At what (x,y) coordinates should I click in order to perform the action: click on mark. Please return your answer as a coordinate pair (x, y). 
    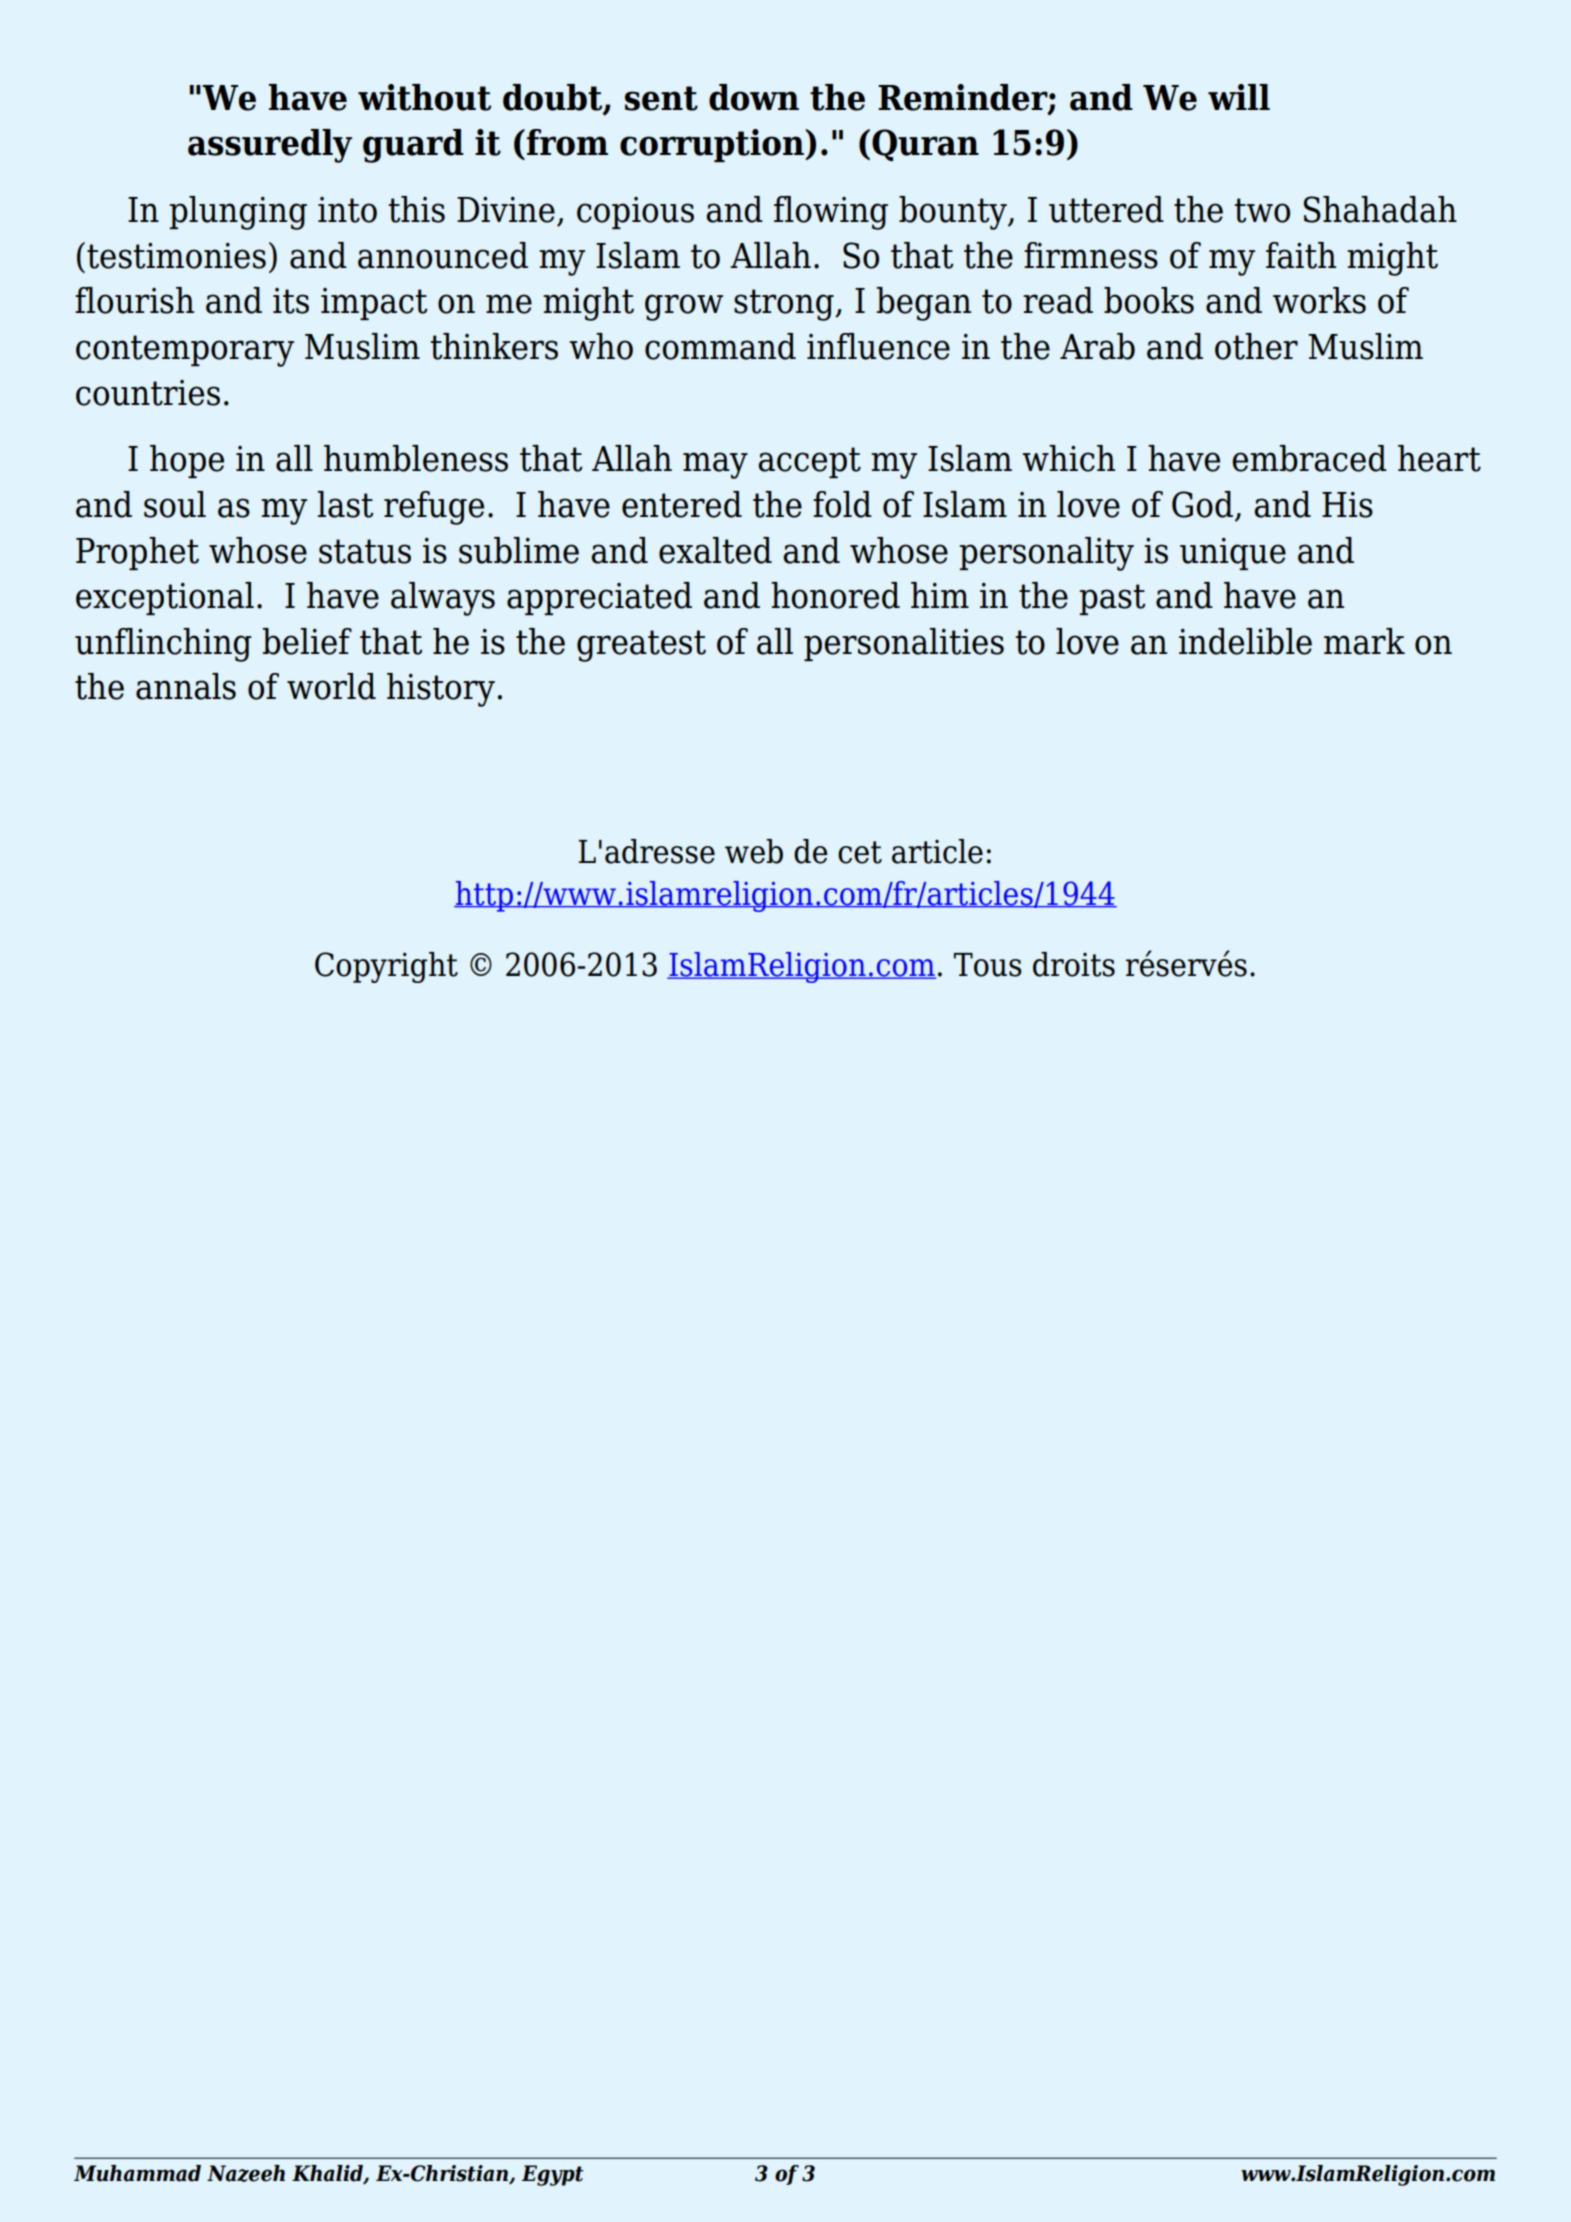
    Looking at the image, I should click on (1364, 641).
